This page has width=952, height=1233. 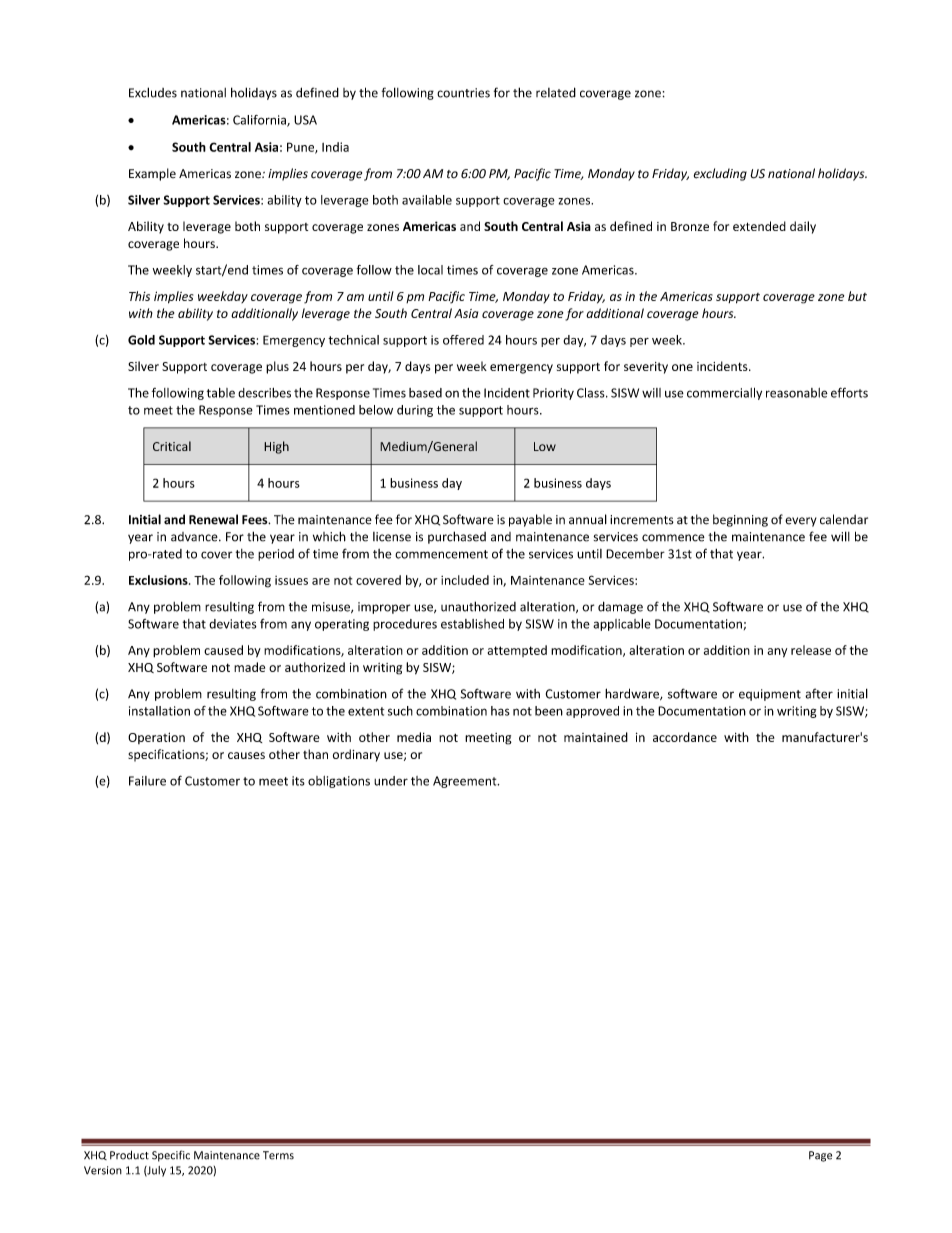 What do you see at coordinates (720, 174) in the page?
I see `excluding` at bounding box center [720, 174].
